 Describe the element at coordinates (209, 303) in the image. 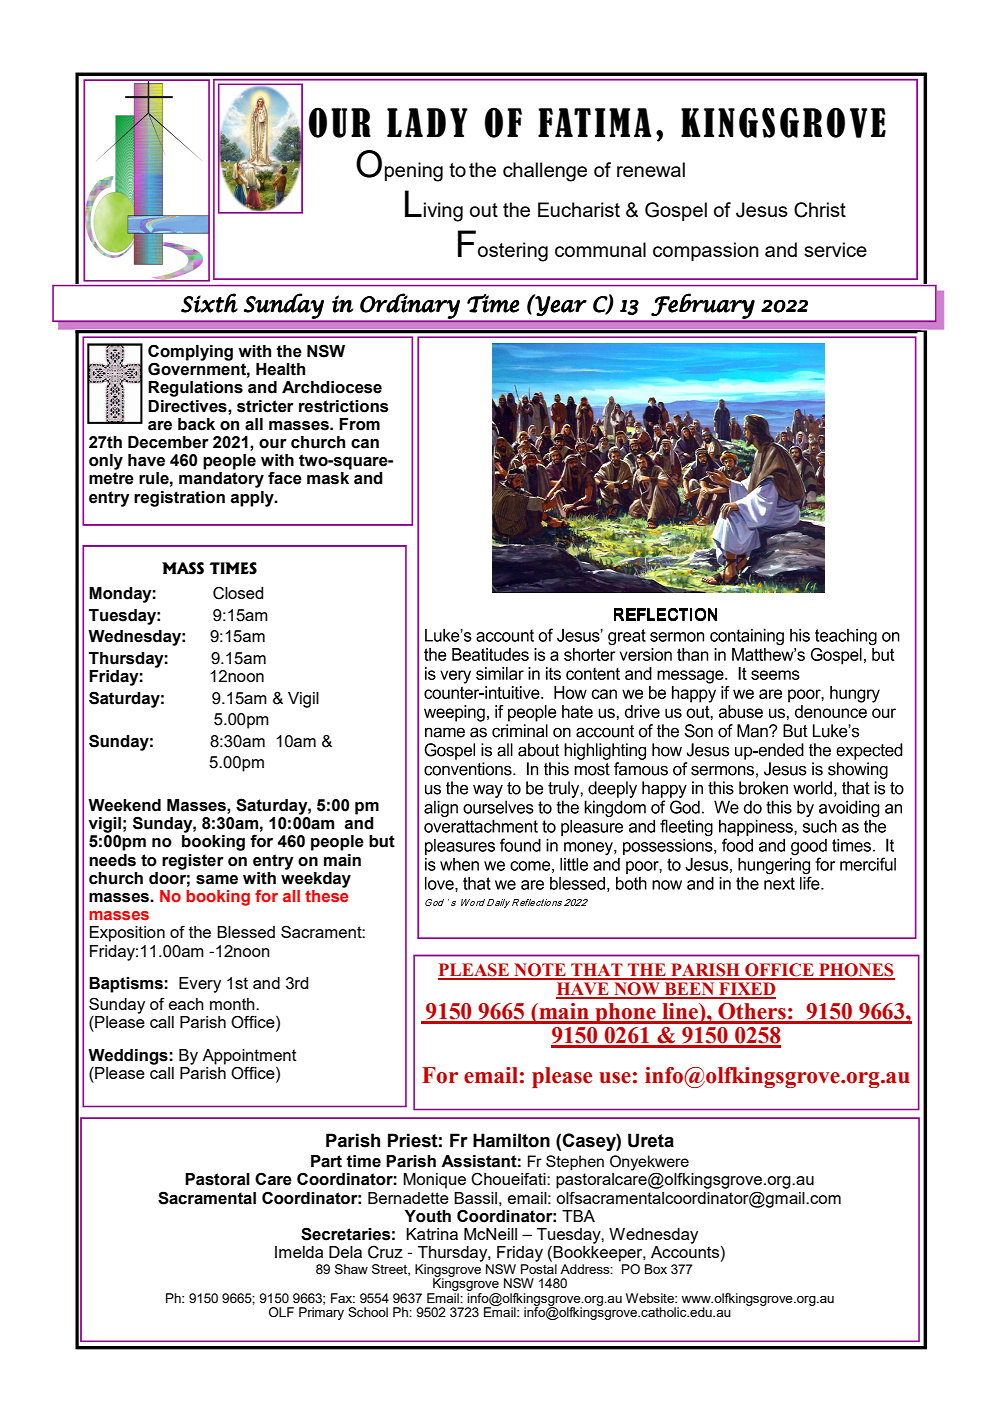

I see `Sixth` at that location.
